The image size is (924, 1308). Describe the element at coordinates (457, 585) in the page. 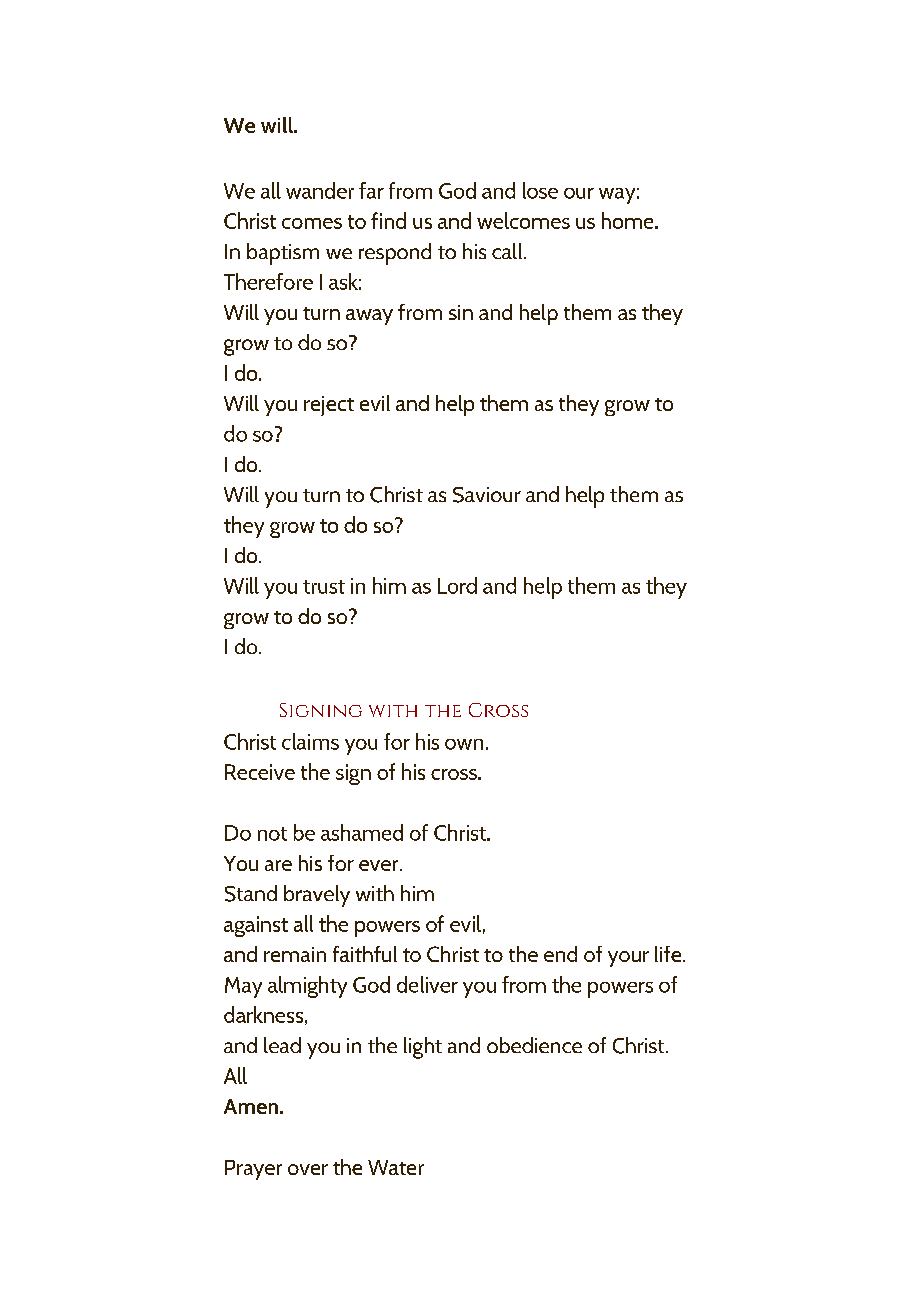

I see `Lord` at that location.
